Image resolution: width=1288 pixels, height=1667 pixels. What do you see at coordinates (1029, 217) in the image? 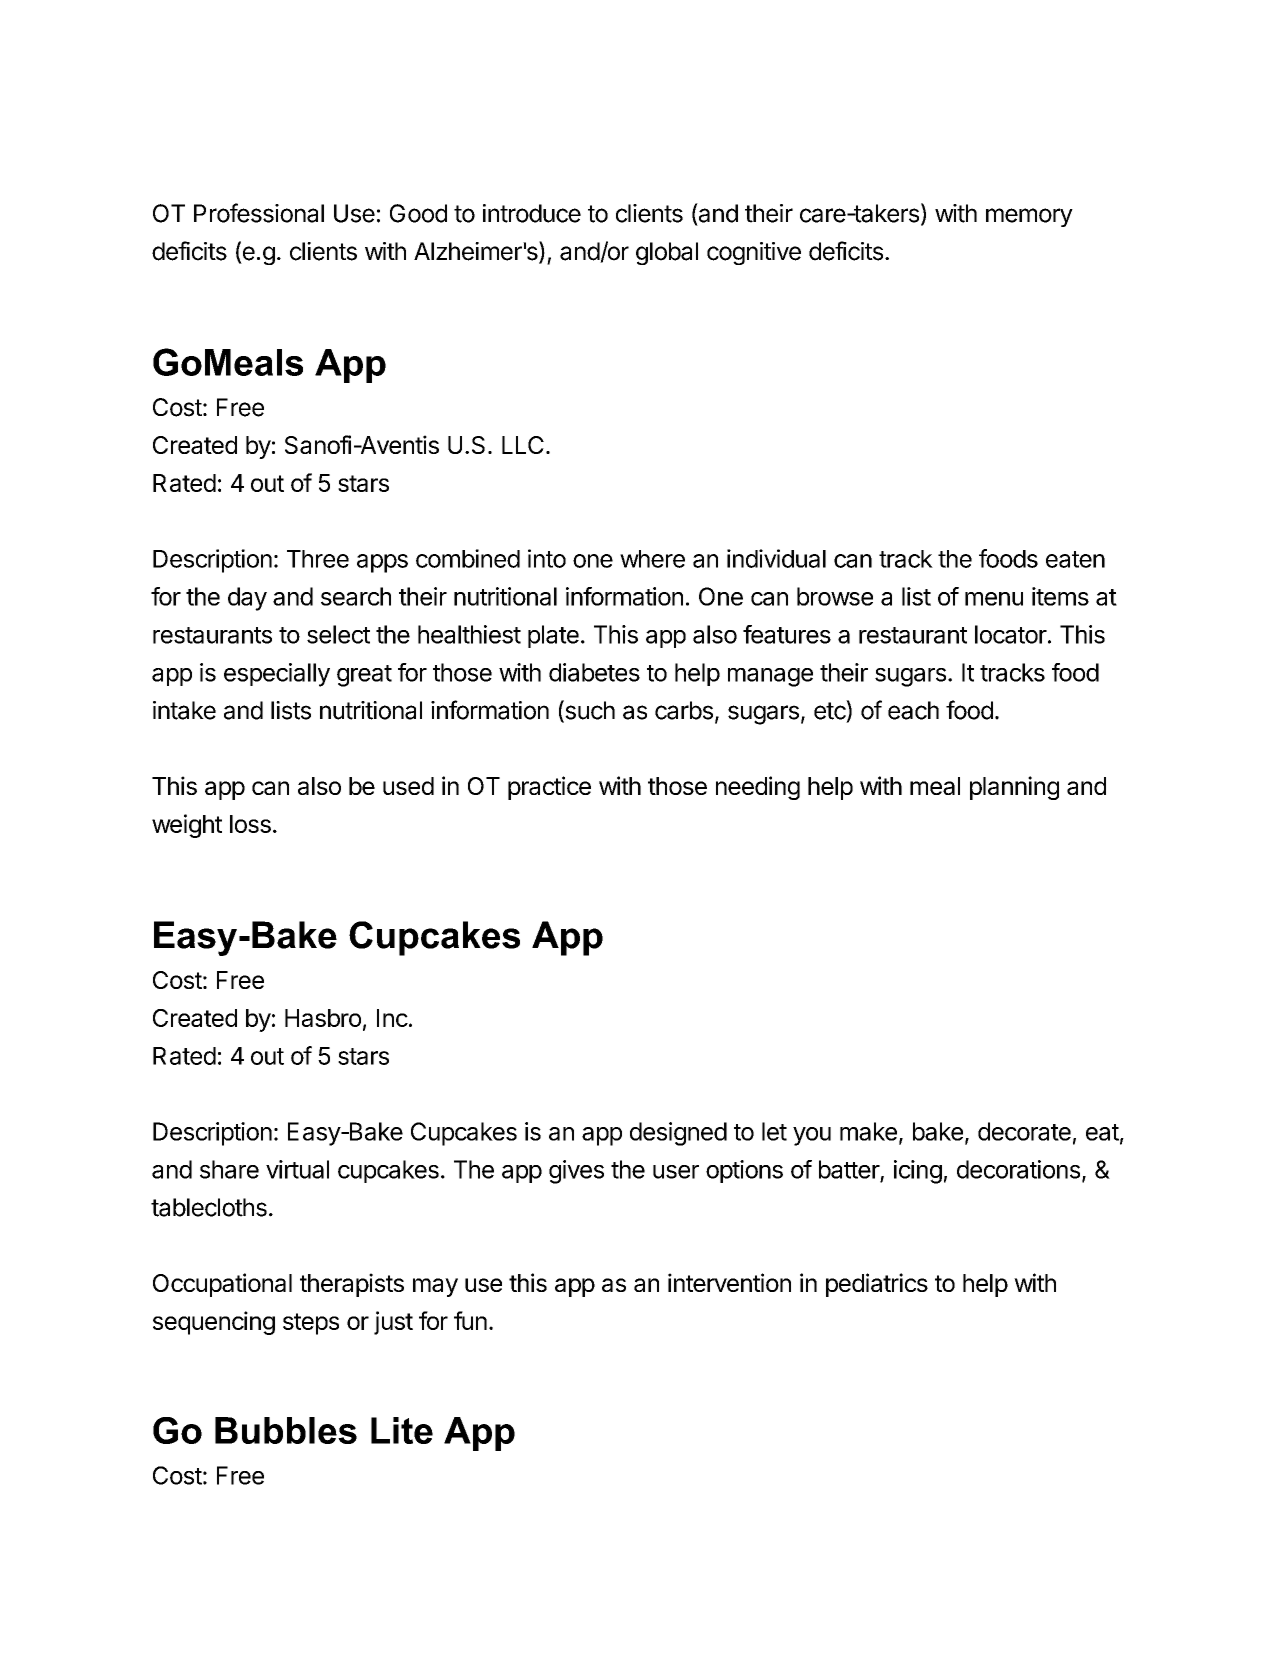
I see `memory` at bounding box center [1029, 217].
